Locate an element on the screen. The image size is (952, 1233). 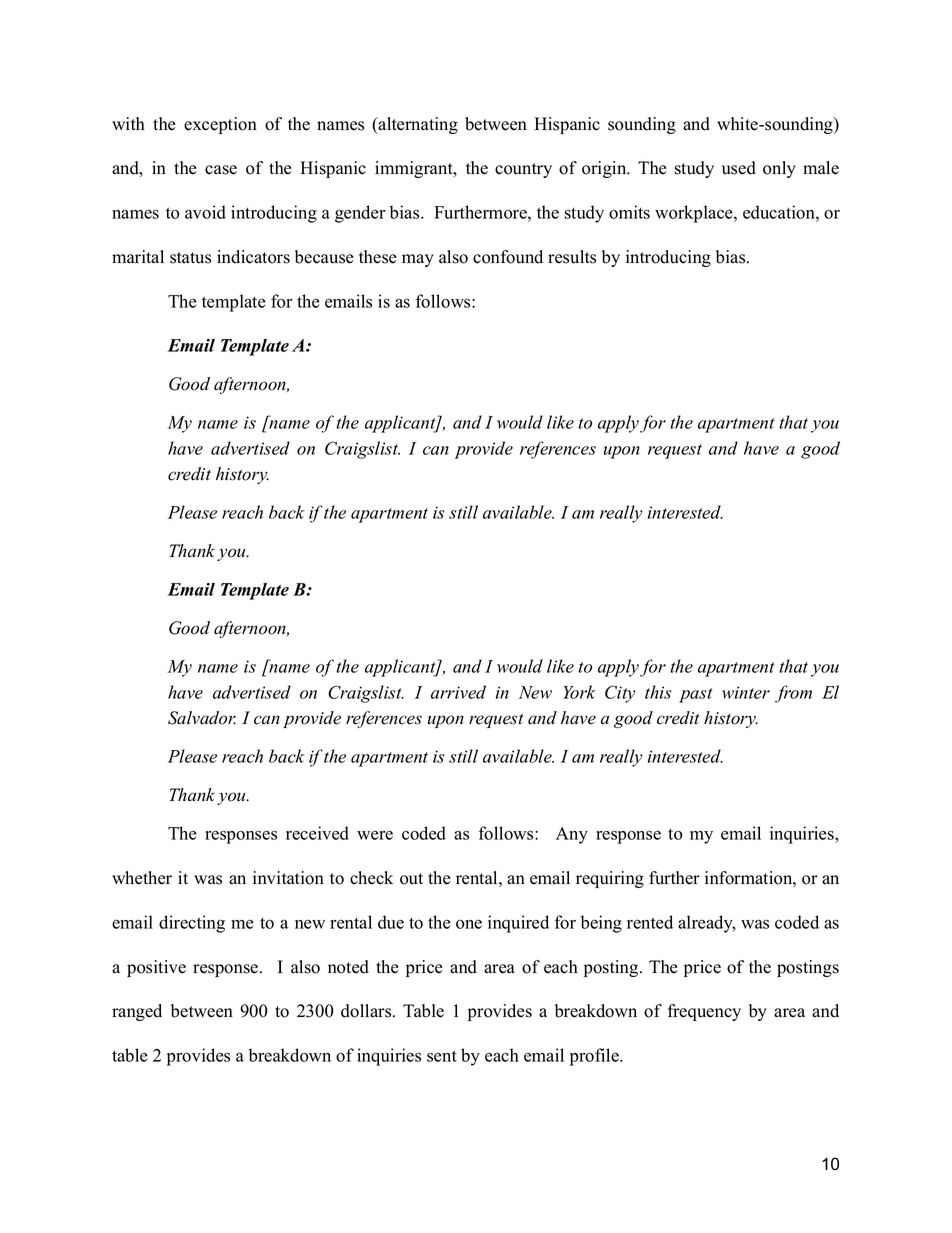
country is located at coordinates (523, 170).
